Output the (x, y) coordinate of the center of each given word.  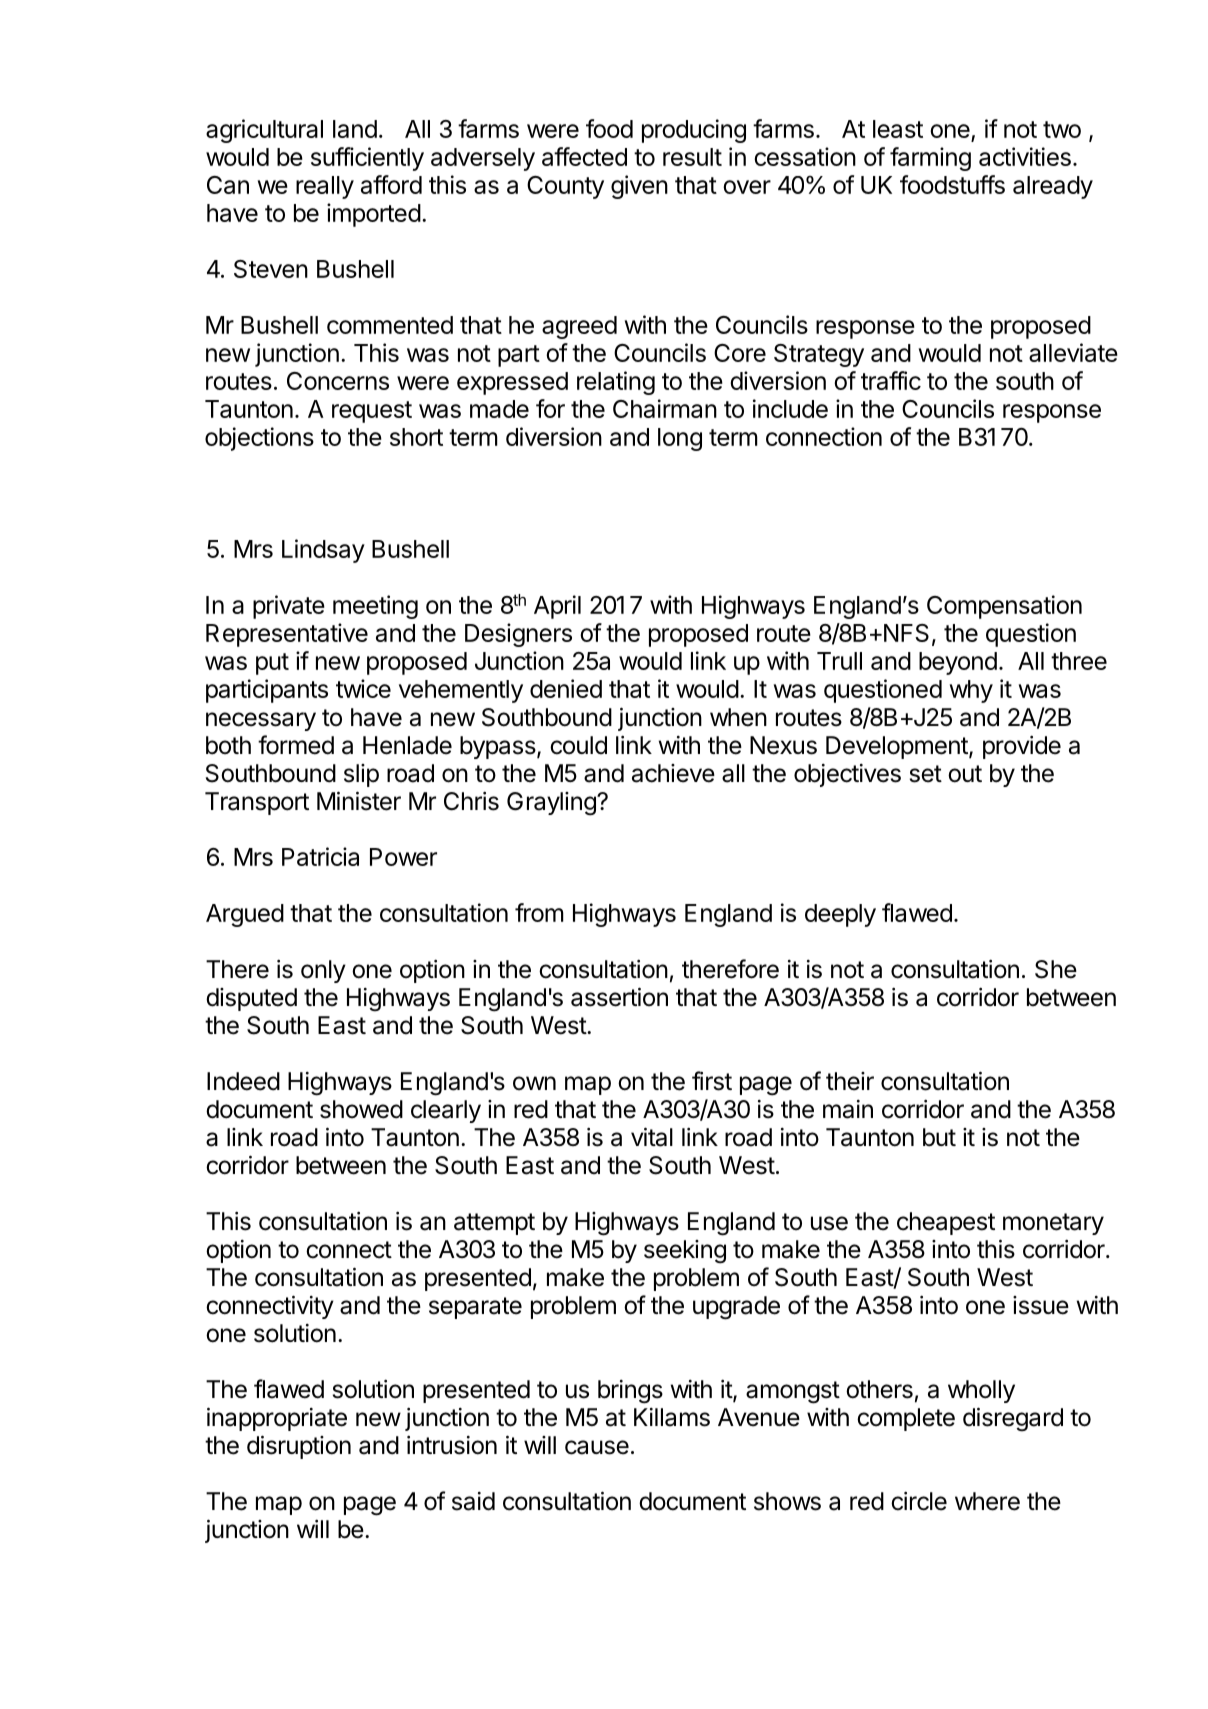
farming (930, 159)
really (325, 187)
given (639, 187)
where (987, 1501)
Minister (359, 801)
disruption (299, 1447)
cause (597, 1447)
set (926, 774)
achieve (673, 773)
